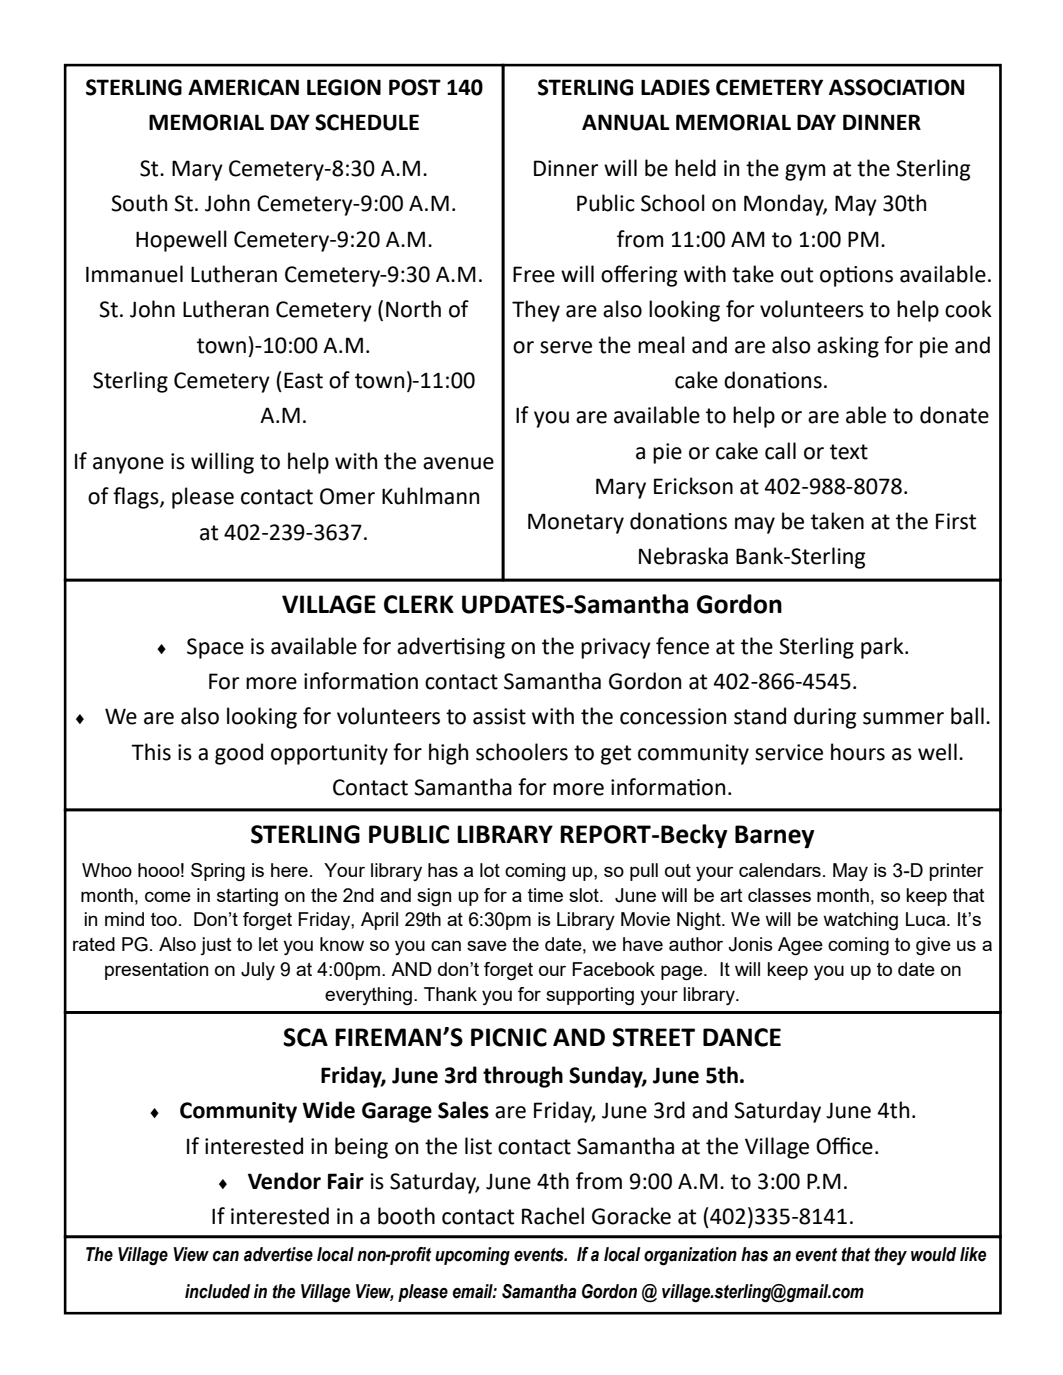 This image has width=1063, height=1375. Describe the element at coordinates (217, 1291) in the image. I see `included` at that location.
